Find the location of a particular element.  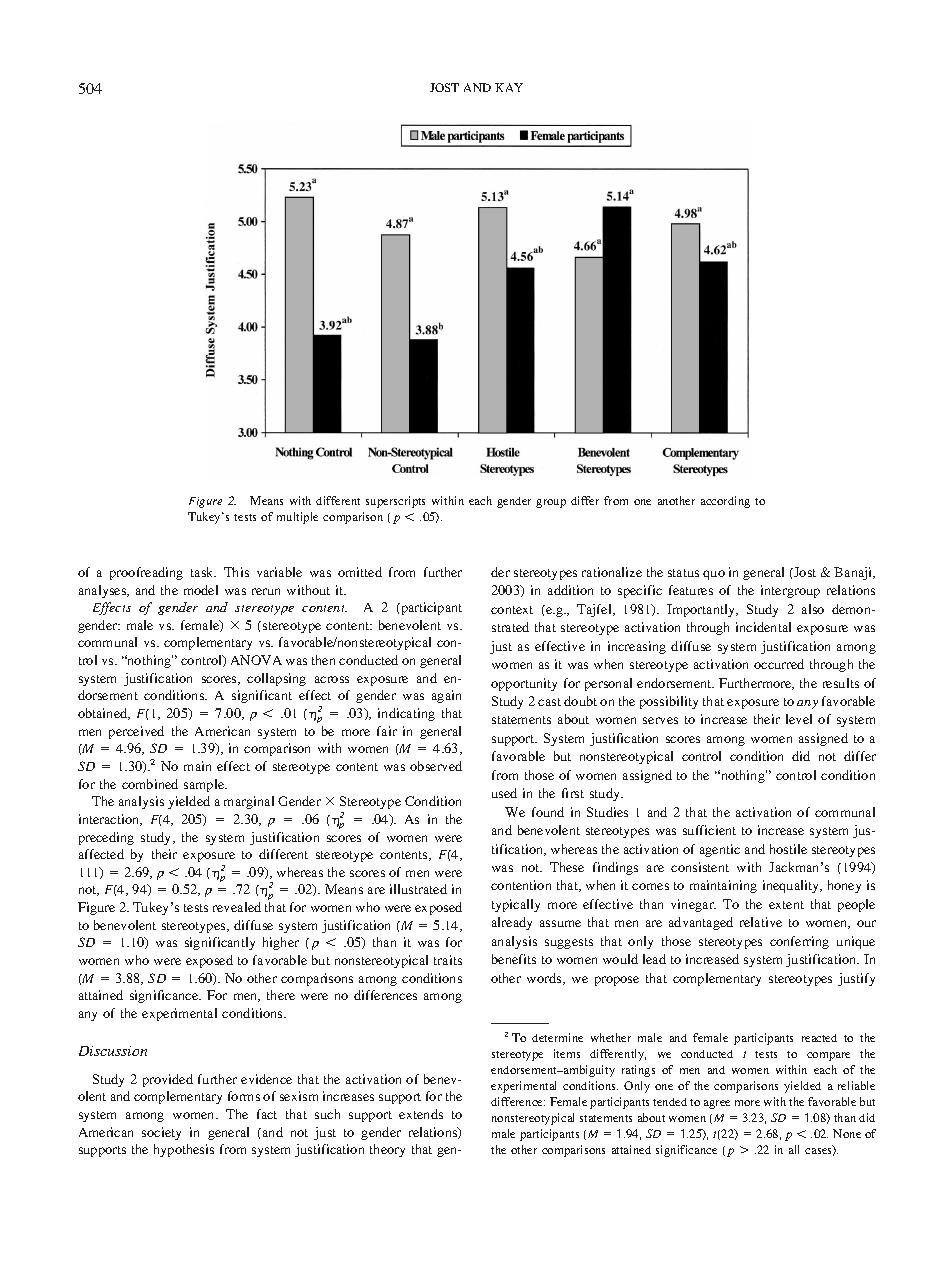

model is located at coordinates (201, 590).
